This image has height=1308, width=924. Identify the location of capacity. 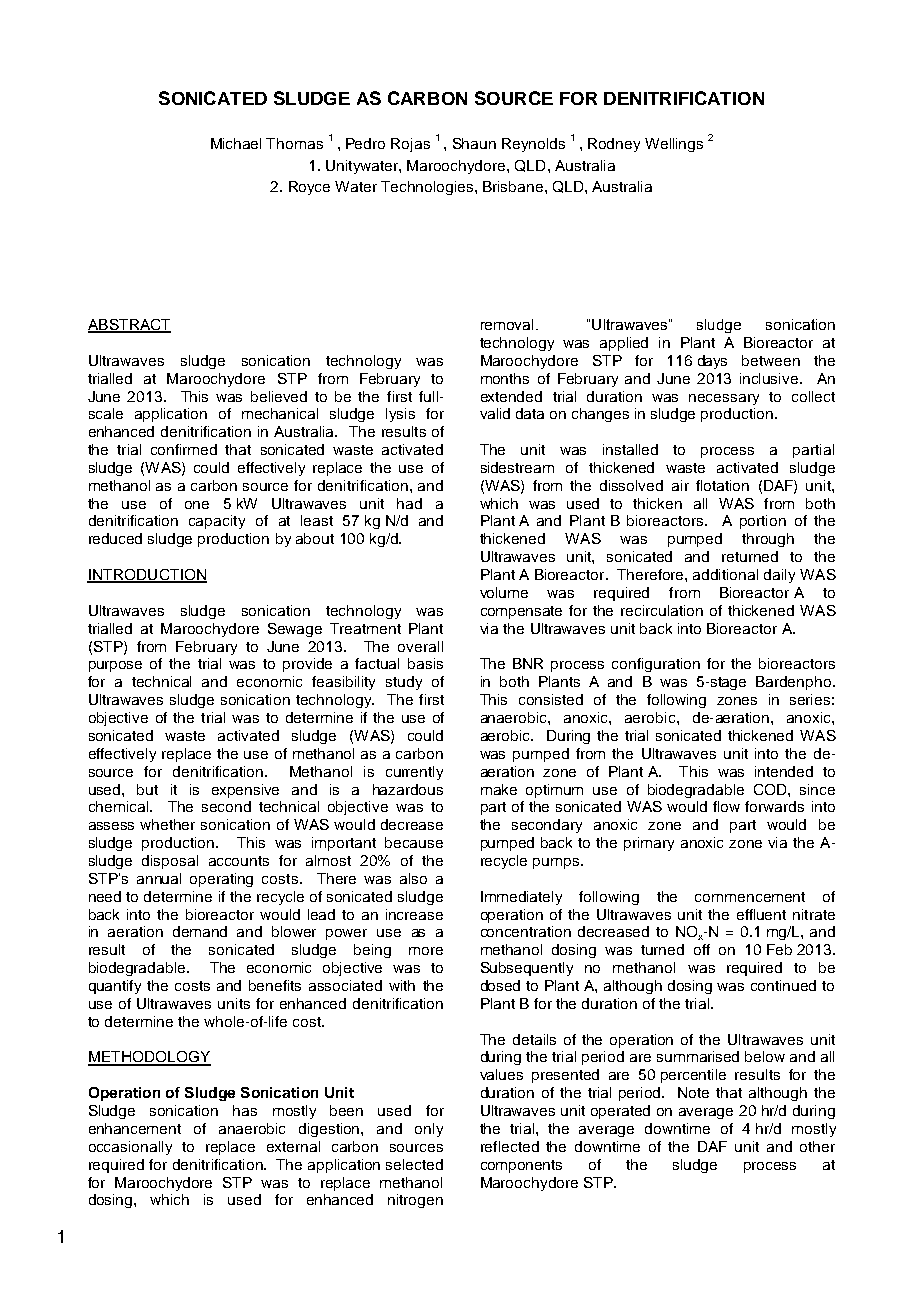
(217, 522).
